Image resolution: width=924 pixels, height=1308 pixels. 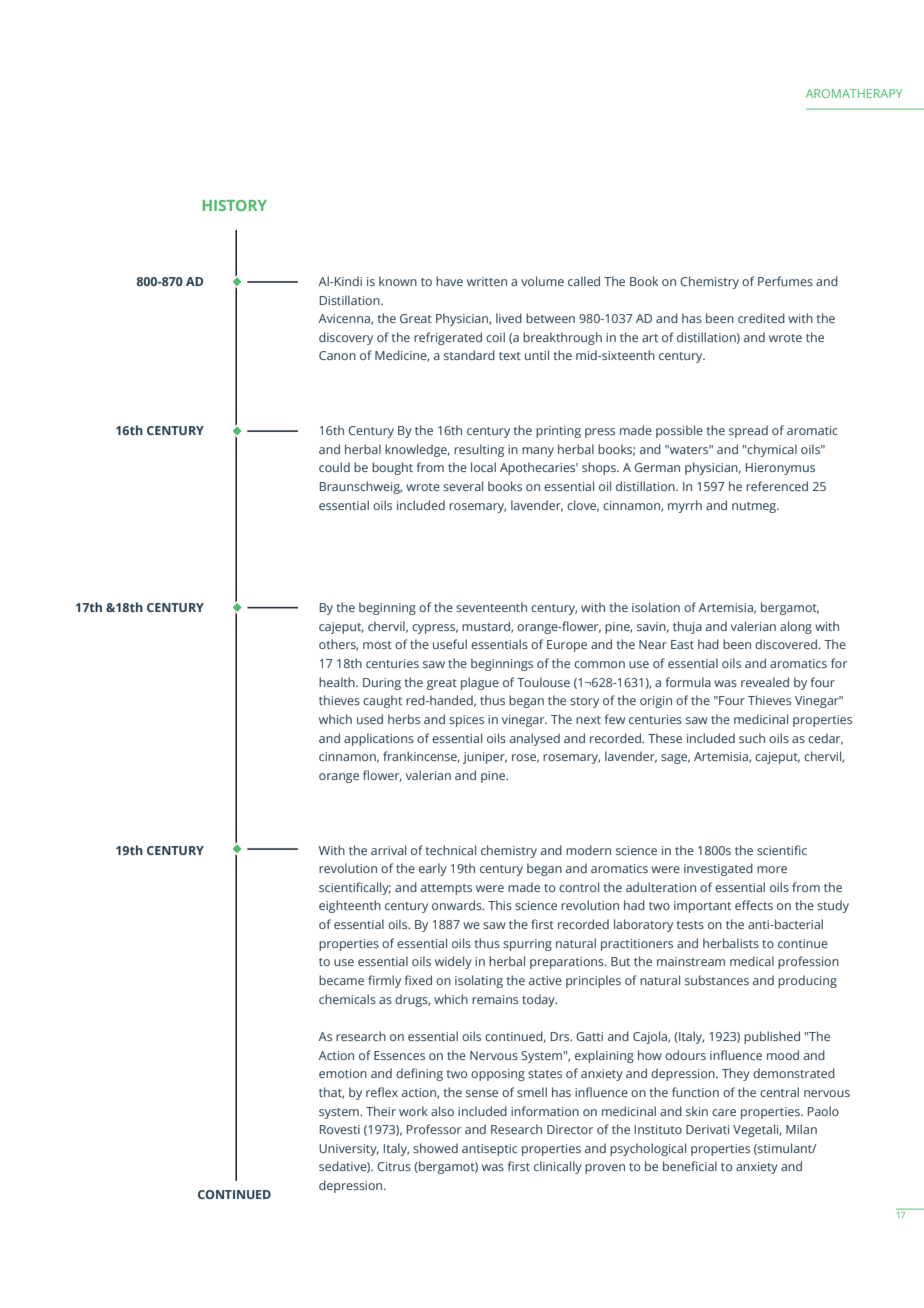 I want to click on known, so click(x=398, y=281).
